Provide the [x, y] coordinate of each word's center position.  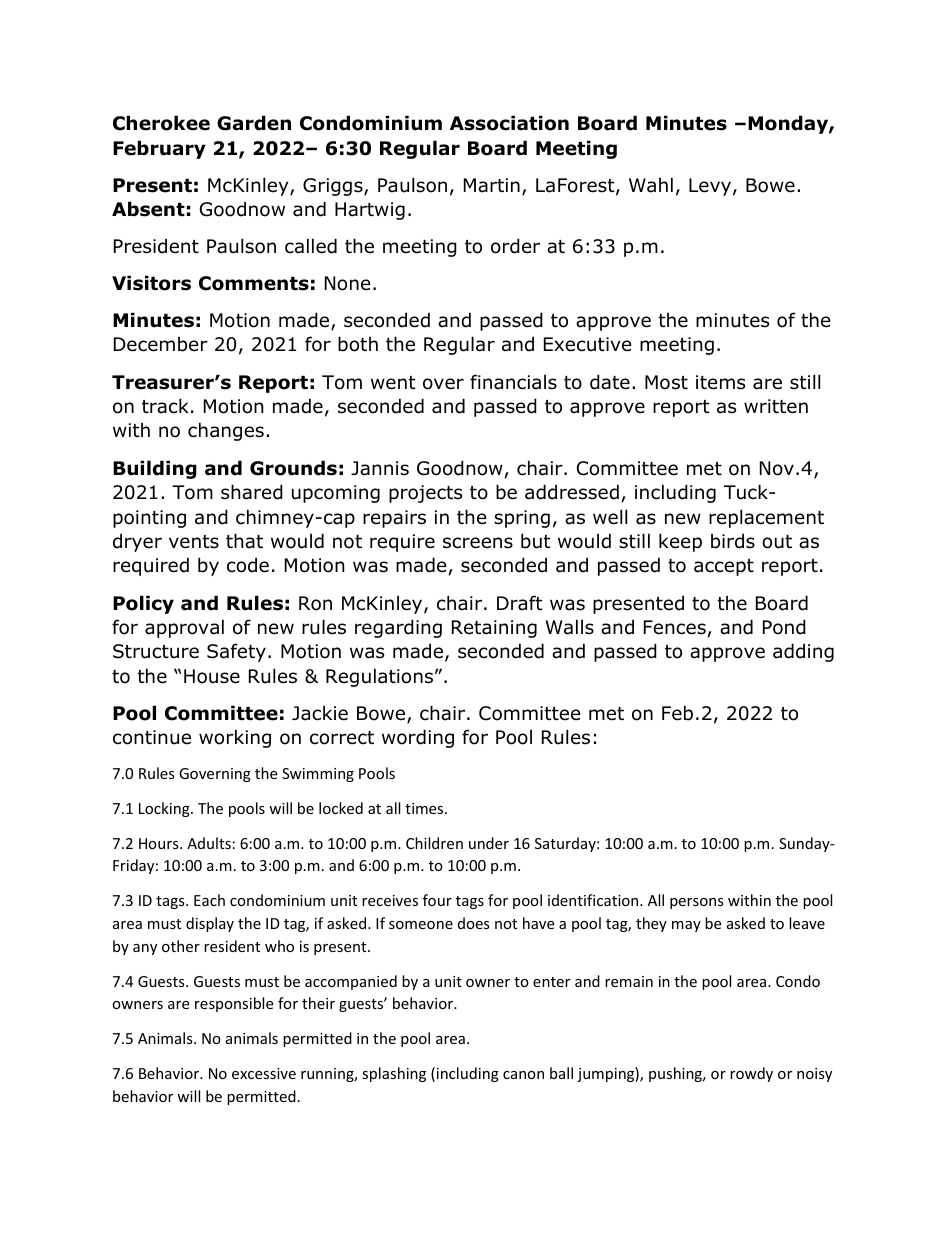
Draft [520, 603]
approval [184, 628]
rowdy [751, 1074]
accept [724, 567]
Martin [492, 185]
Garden [254, 123]
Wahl [651, 185]
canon [523, 1075]
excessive [264, 1073]
